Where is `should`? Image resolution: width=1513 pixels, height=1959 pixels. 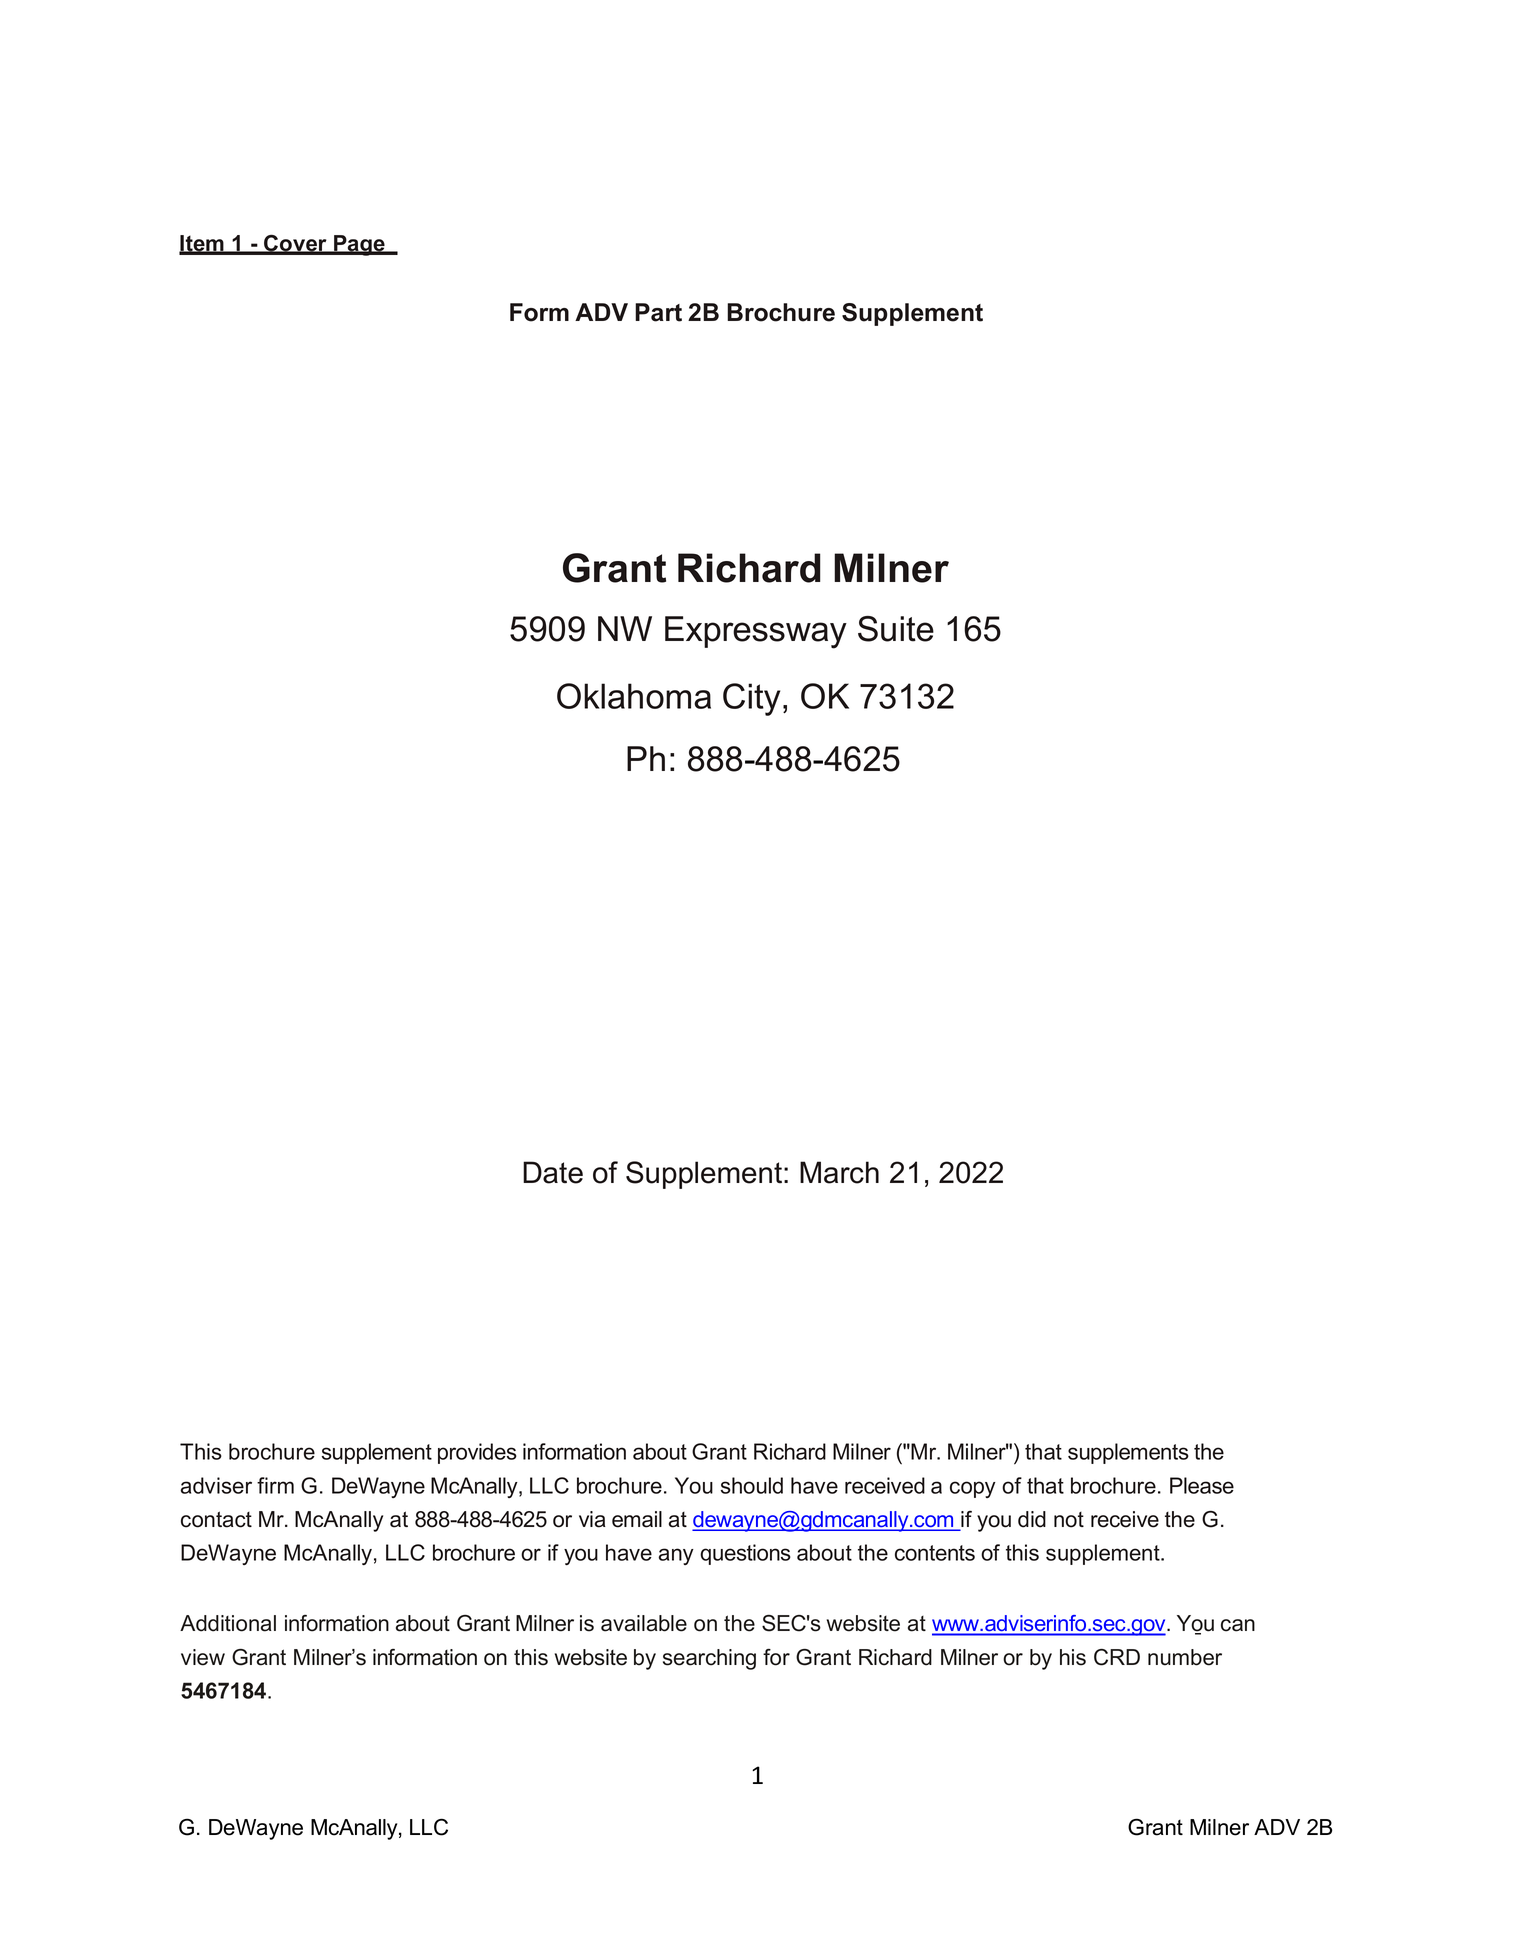
should is located at coordinates (752, 1485).
